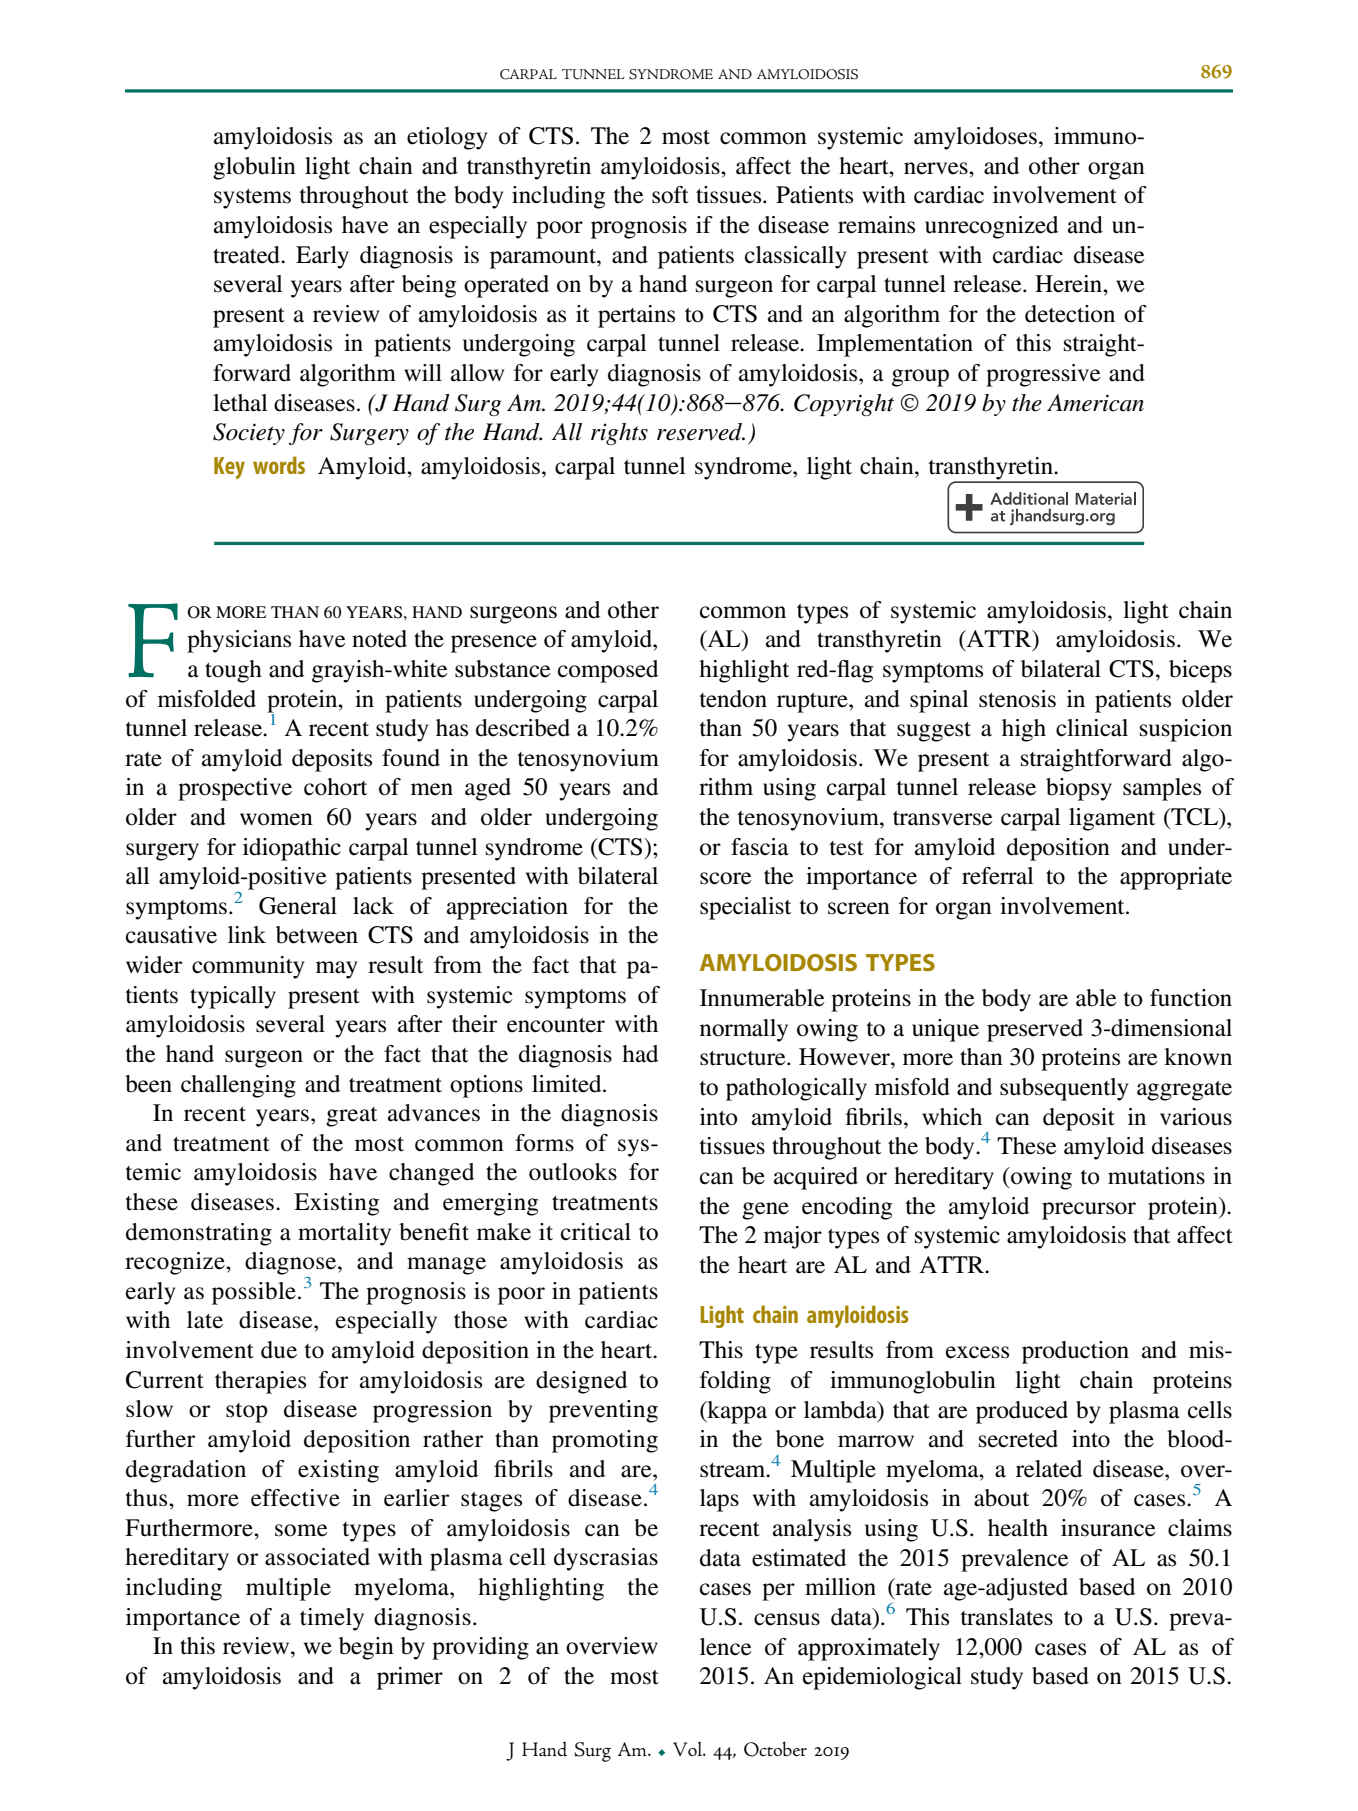 The image size is (1358, 1811). I want to click on link, so click(247, 934).
